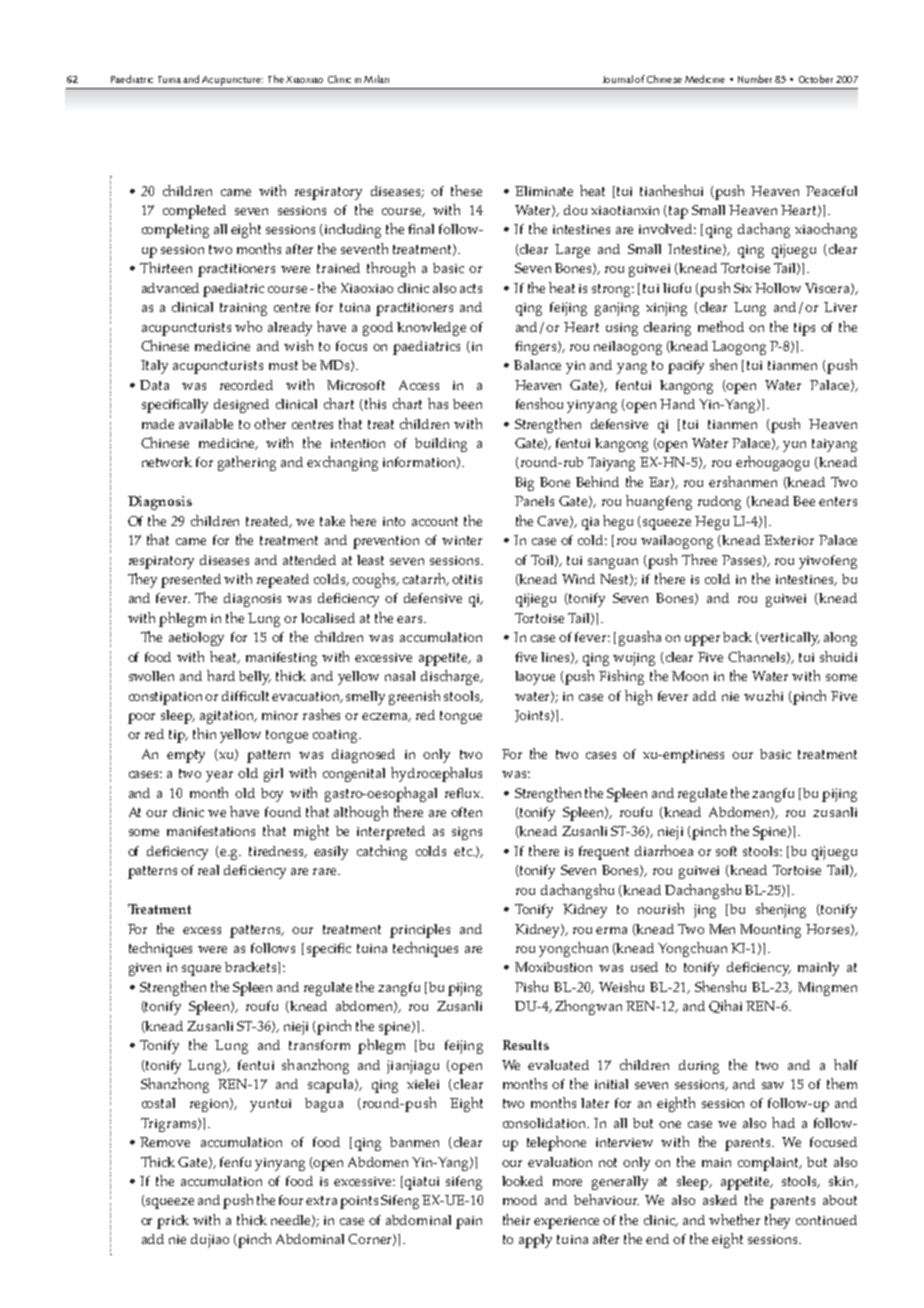  Describe the element at coordinates (221, 675) in the document. I see `hard` at that location.
